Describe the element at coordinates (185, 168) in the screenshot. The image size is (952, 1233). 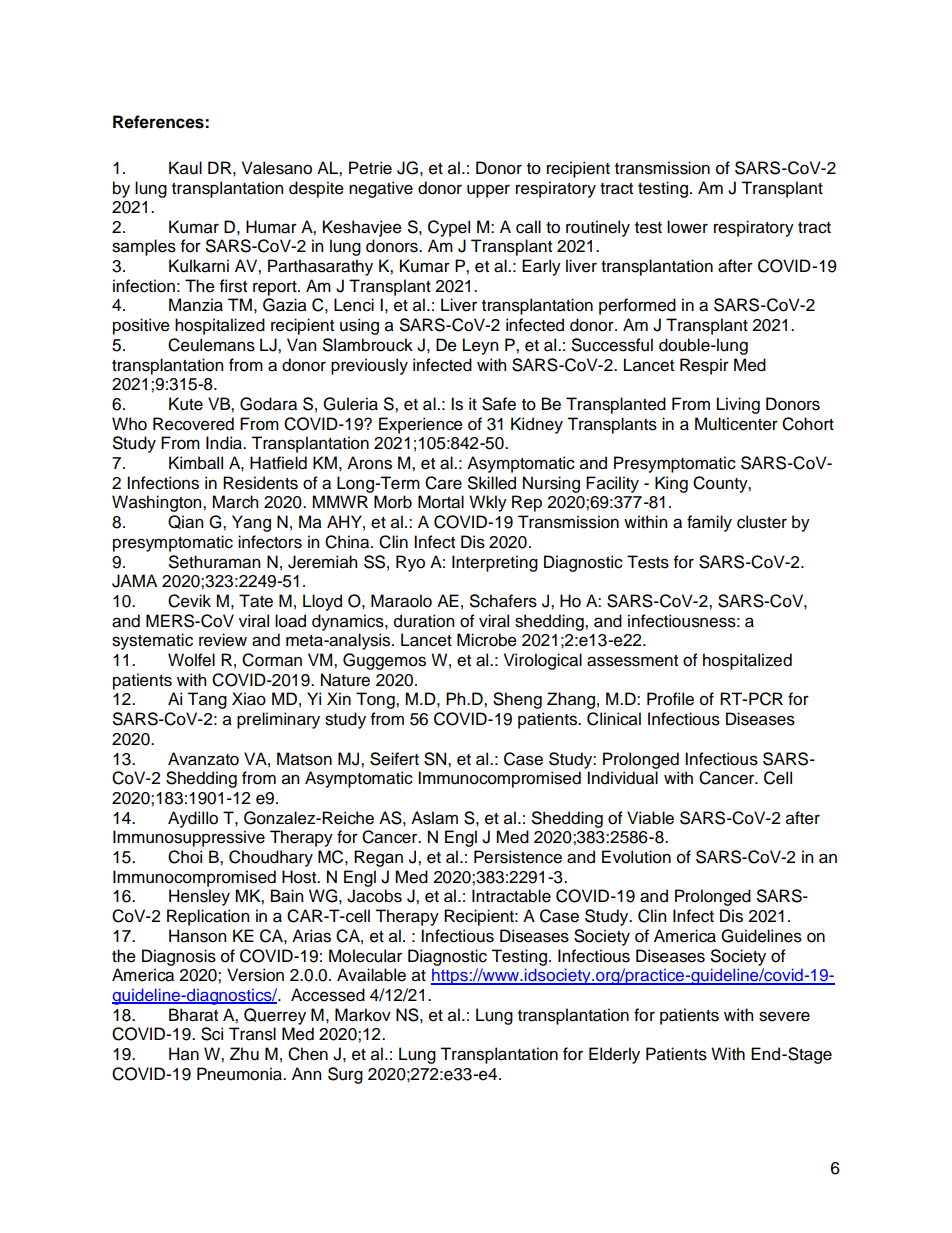
I see `Kaul` at that location.
